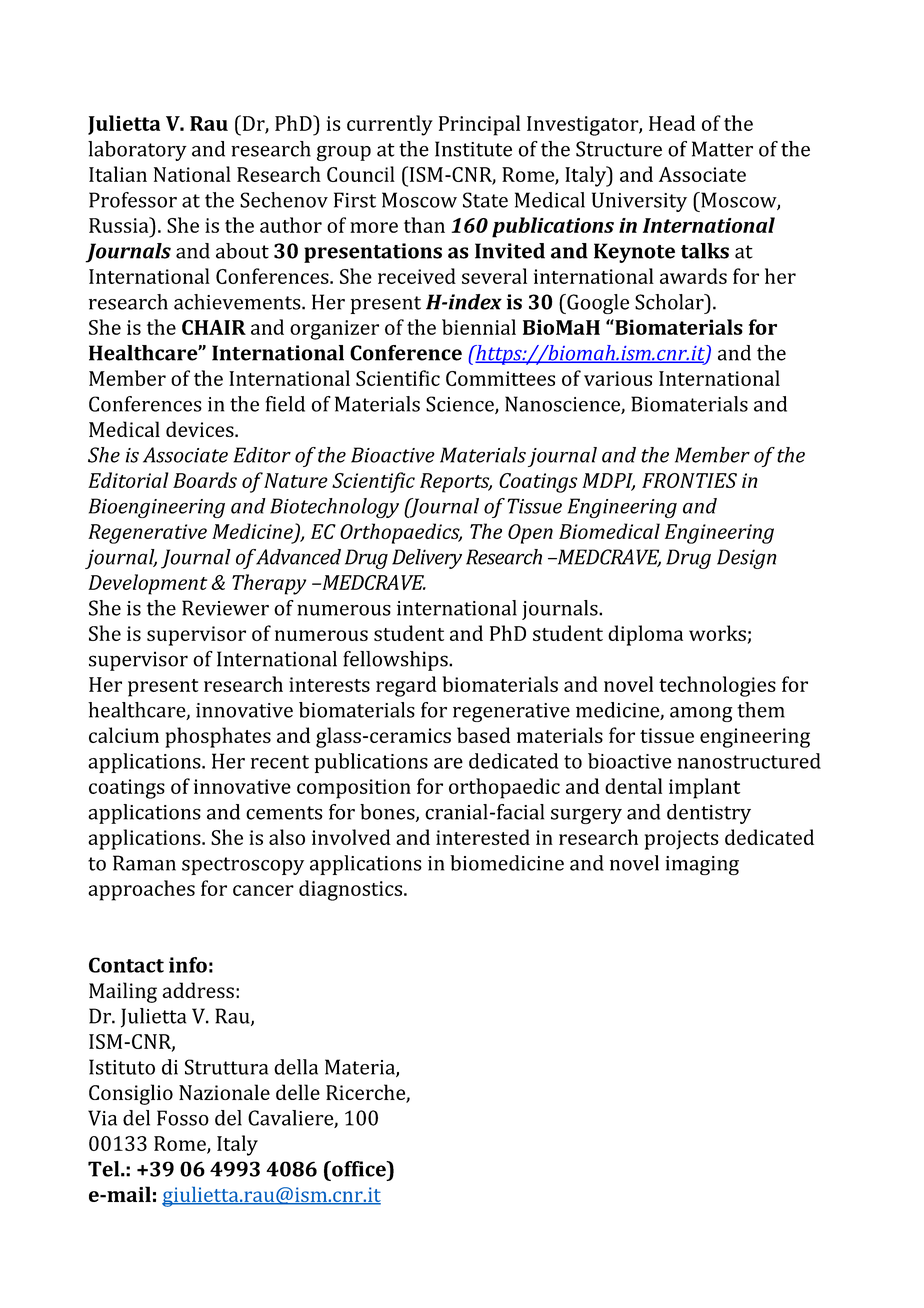  What do you see at coordinates (225, 608) in the page?
I see `Reviewer` at bounding box center [225, 608].
